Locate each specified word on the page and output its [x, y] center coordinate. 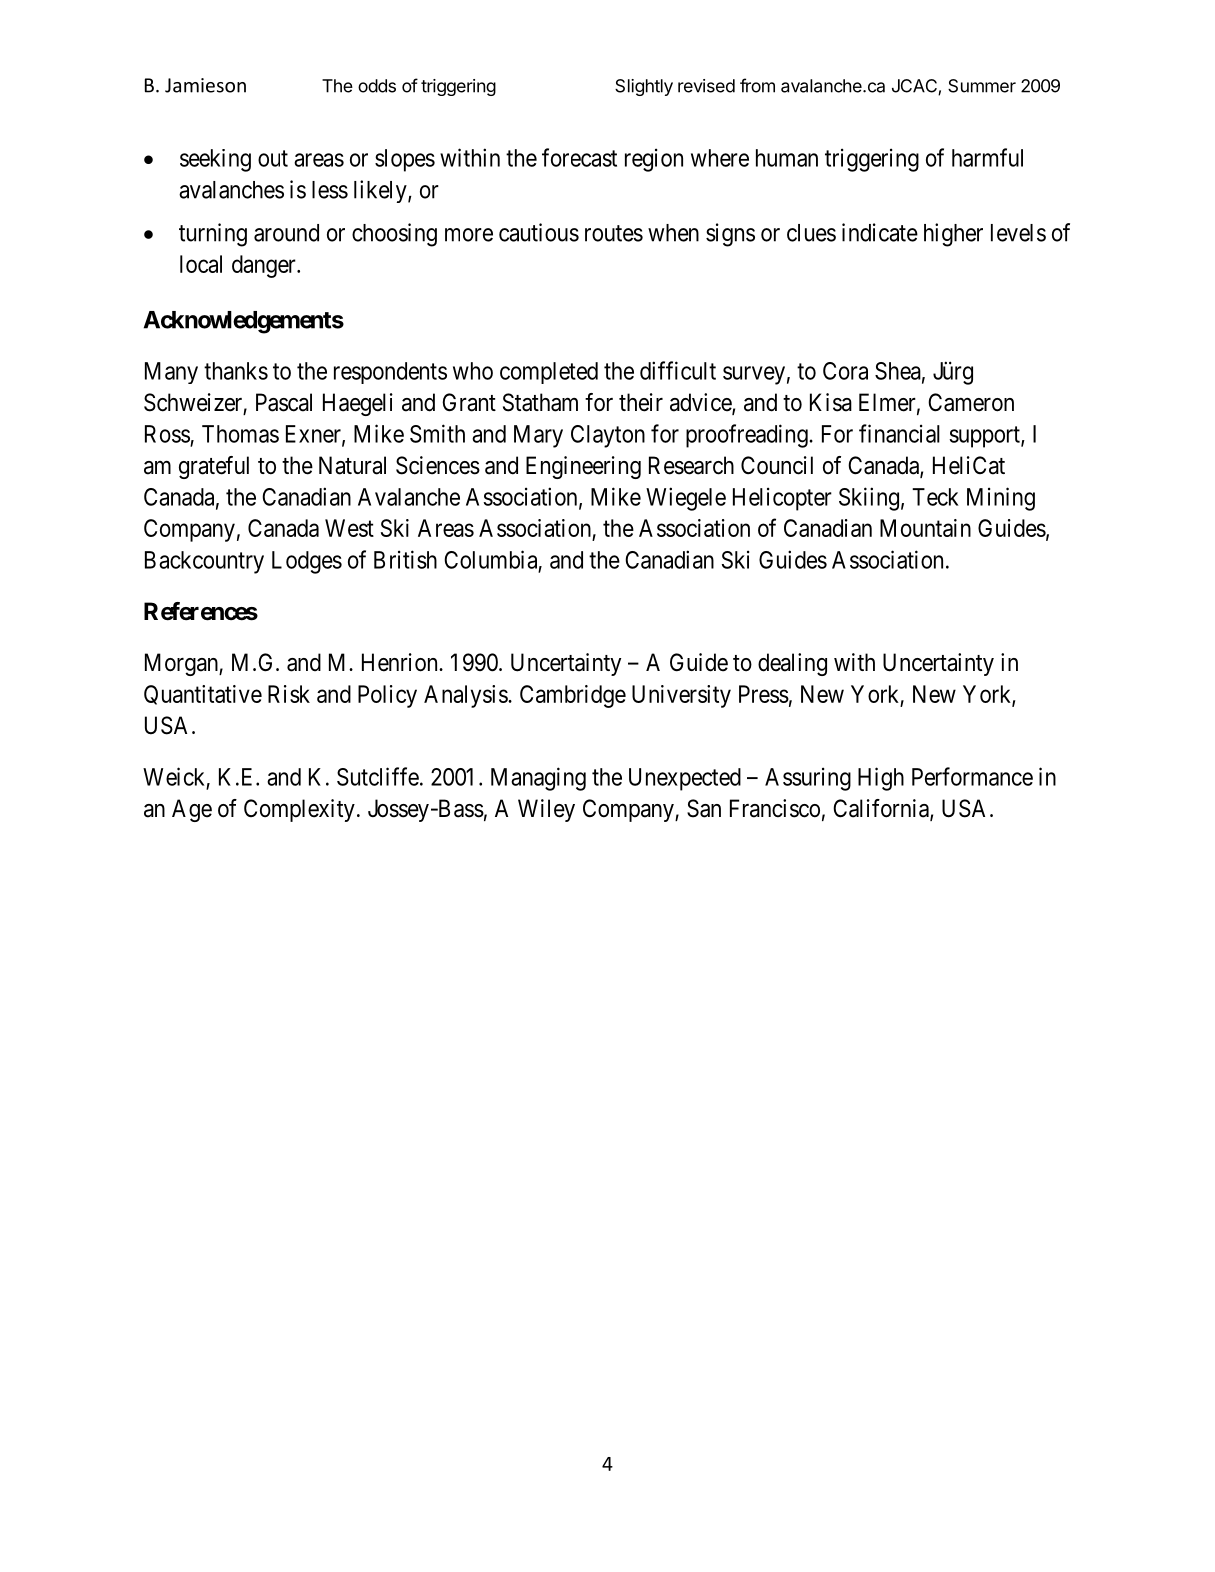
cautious [539, 232]
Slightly [644, 87]
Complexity [299, 810]
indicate [880, 232]
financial [899, 433]
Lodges [307, 562]
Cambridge [573, 696]
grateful [214, 467]
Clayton [608, 436]
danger [265, 266]
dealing [792, 664]
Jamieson [205, 85]
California [882, 809]
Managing [538, 779]
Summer [982, 86]
